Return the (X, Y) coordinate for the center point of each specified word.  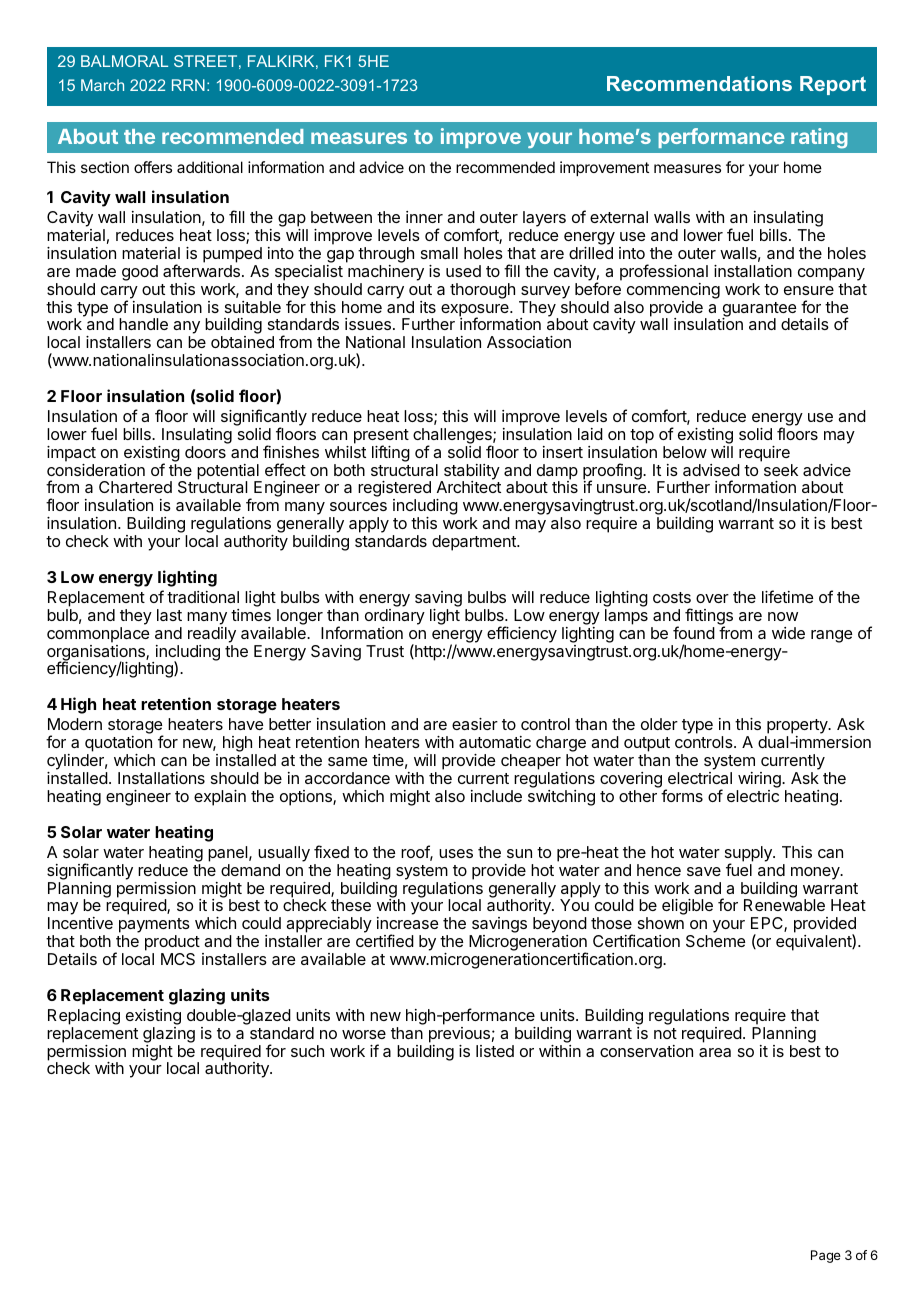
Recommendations (699, 83)
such (307, 1051)
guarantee (759, 310)
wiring (759, 781)
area (715, 1052)
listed (495, 1051)
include (496, 796)
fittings (709, 617)
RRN (188, 85)
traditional (203, 597)
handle (143, 324)
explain (220, 798)
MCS (178, 959)
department (475, 543)
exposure (476, 311)
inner (424, 217)
